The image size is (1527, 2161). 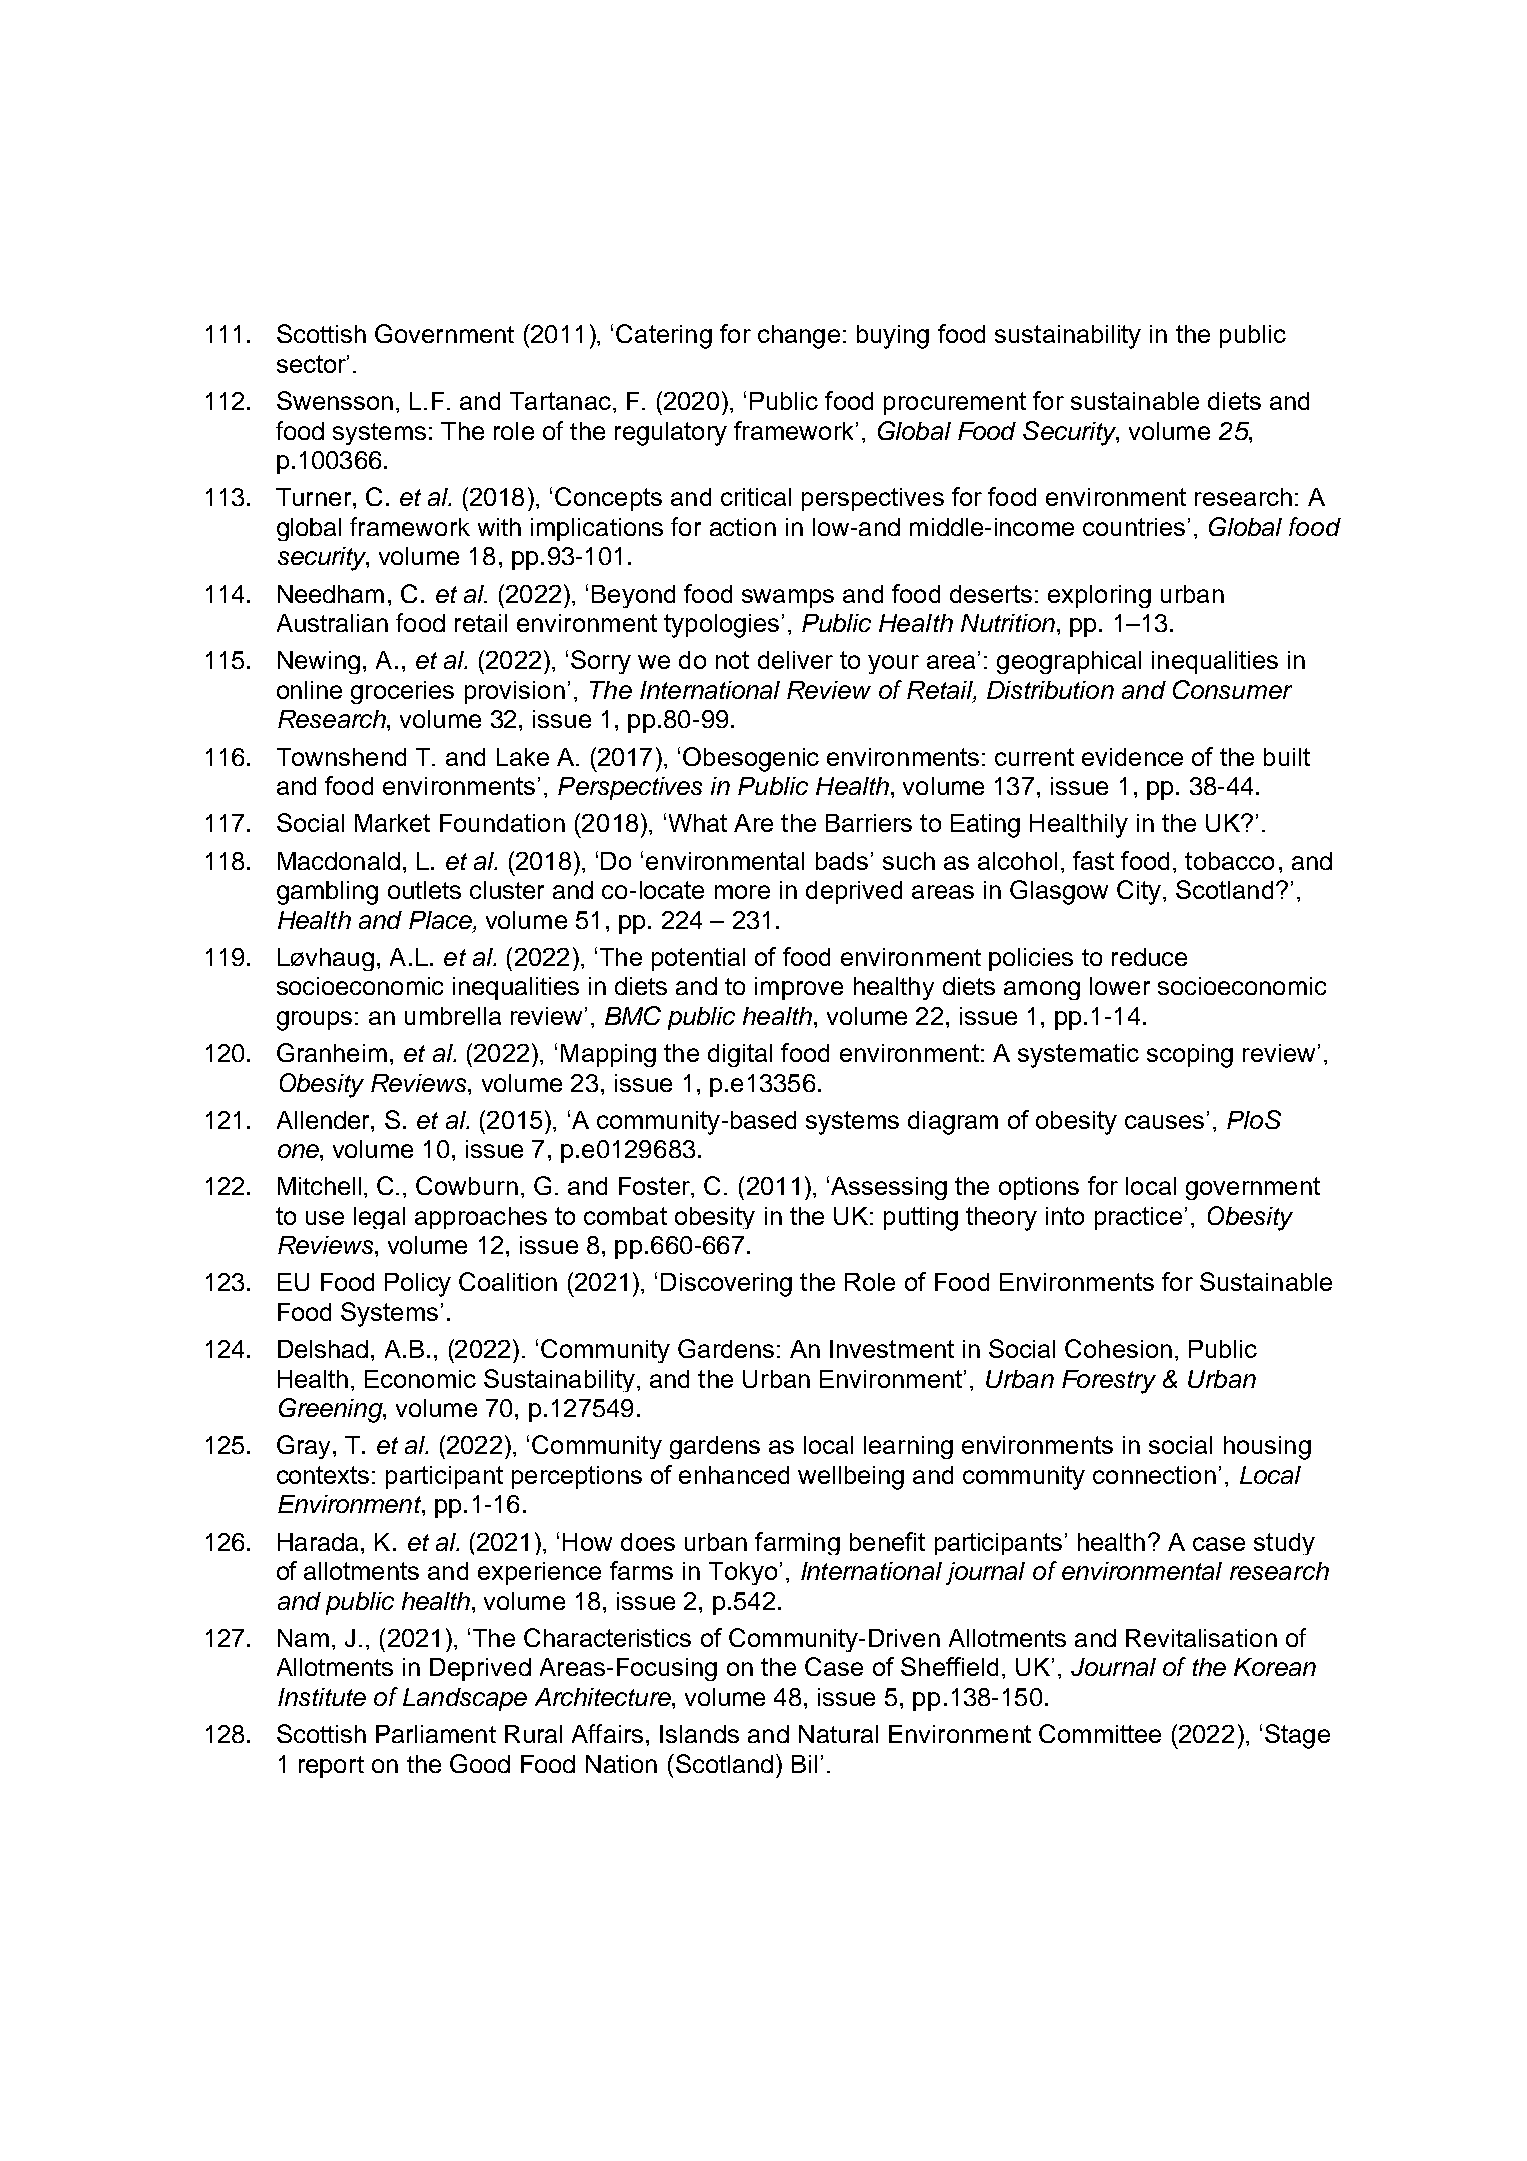 What do you see at coordinates (1134, 527) in the document?
I see `countries` at bounding box center [1134, 527].
